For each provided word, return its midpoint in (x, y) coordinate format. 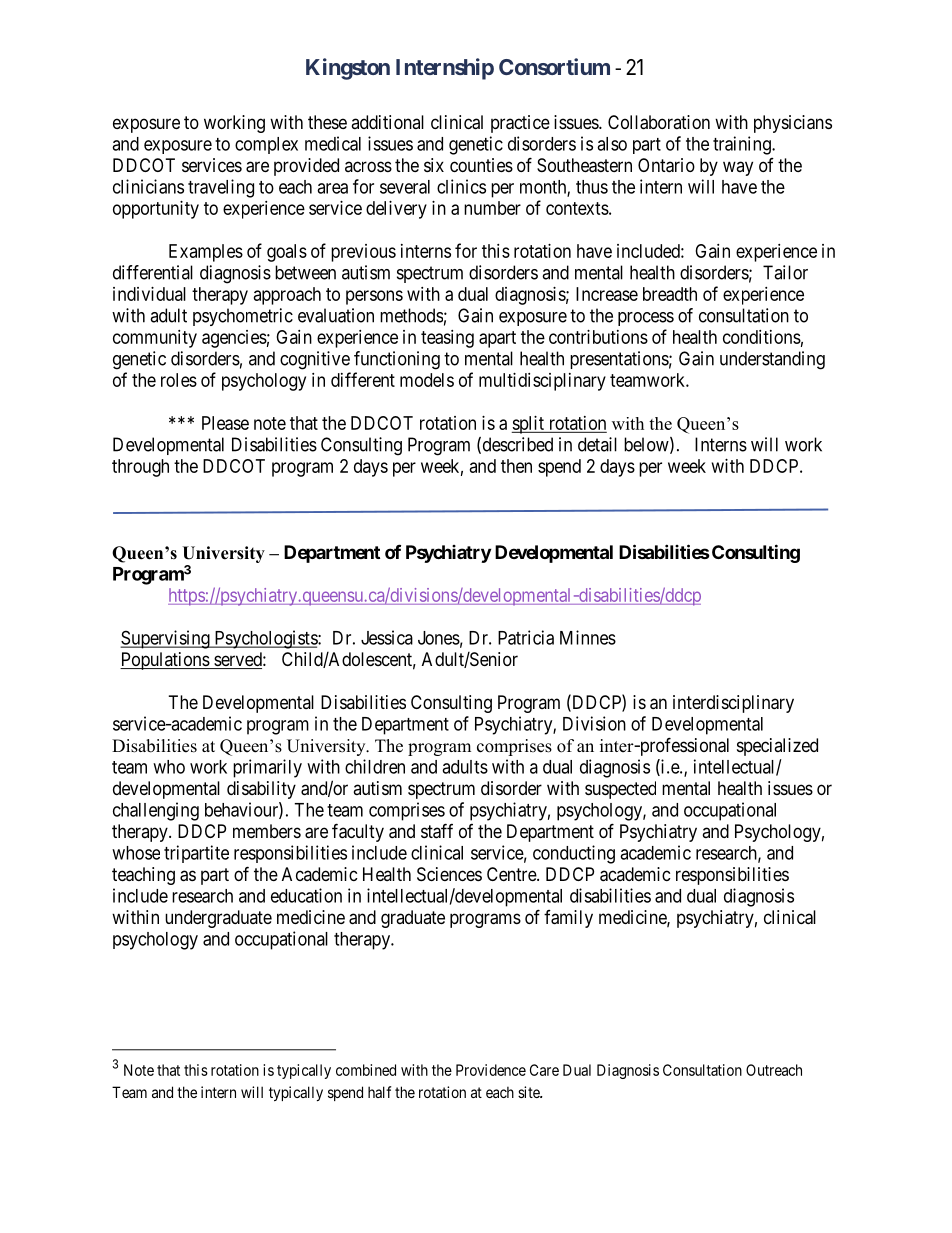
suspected (620, 790)
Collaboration (659, 122)
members (267, 831)
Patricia (526, 637)
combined (366, 1070)
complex (266, 145)
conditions (762, 337)
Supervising (166, 639)
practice (520, 124)
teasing (447, 339)
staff (437, 831)
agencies (234, 339)
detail (597, 444)
